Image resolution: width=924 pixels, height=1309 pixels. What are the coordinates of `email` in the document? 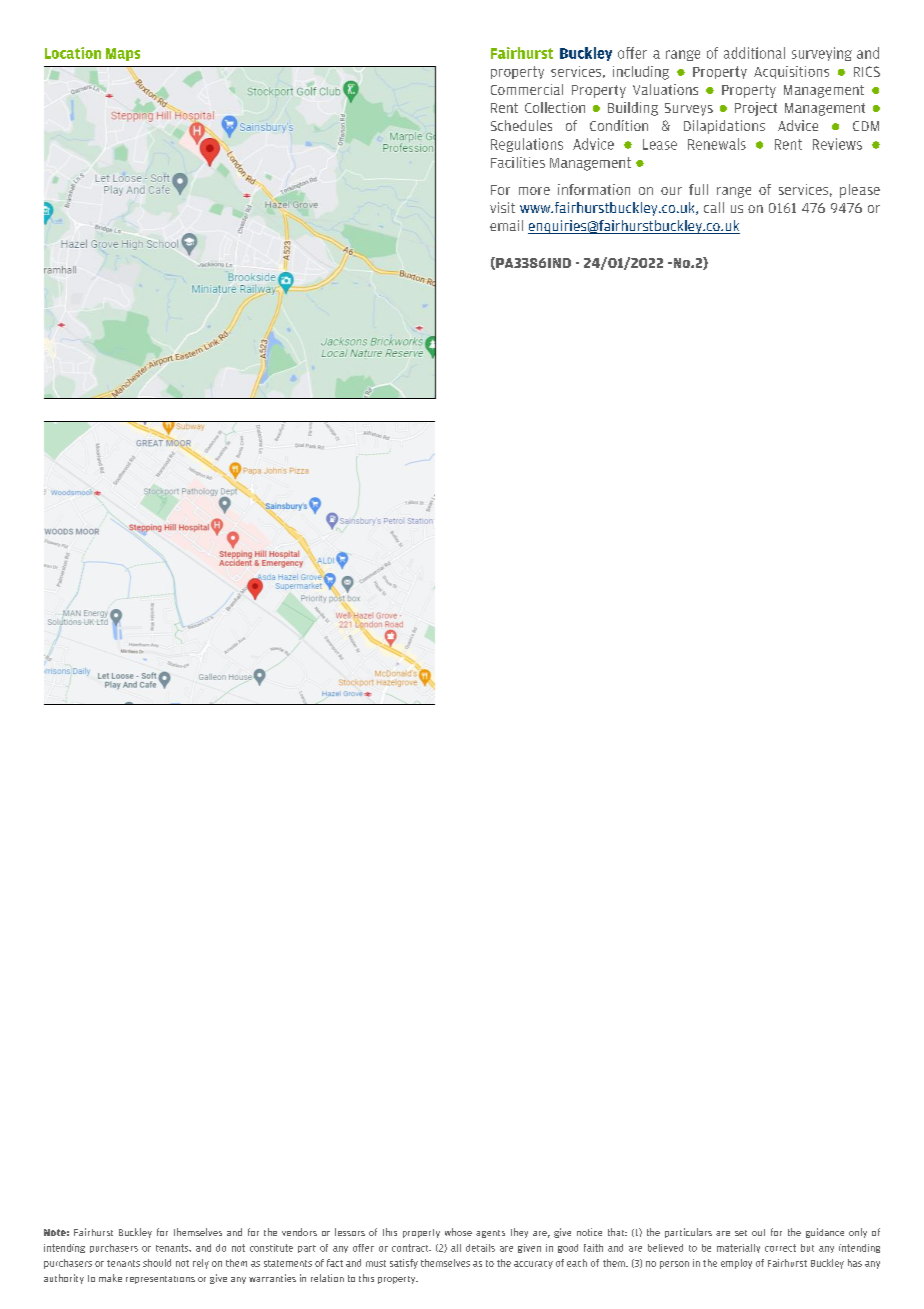 It's located at (506, 225).
